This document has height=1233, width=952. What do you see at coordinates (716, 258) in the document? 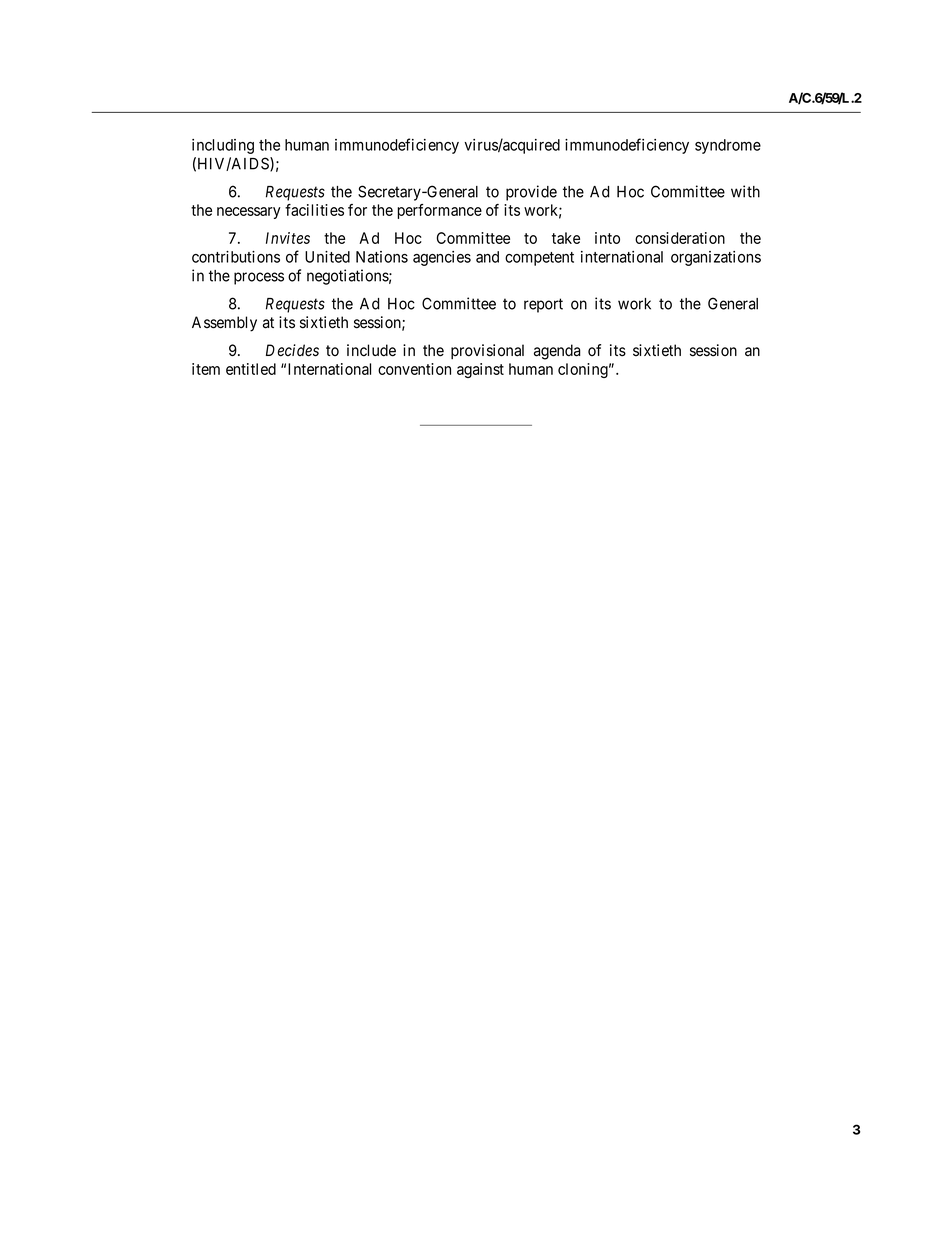
I see `organizations` at bounding box center [716, 258].
